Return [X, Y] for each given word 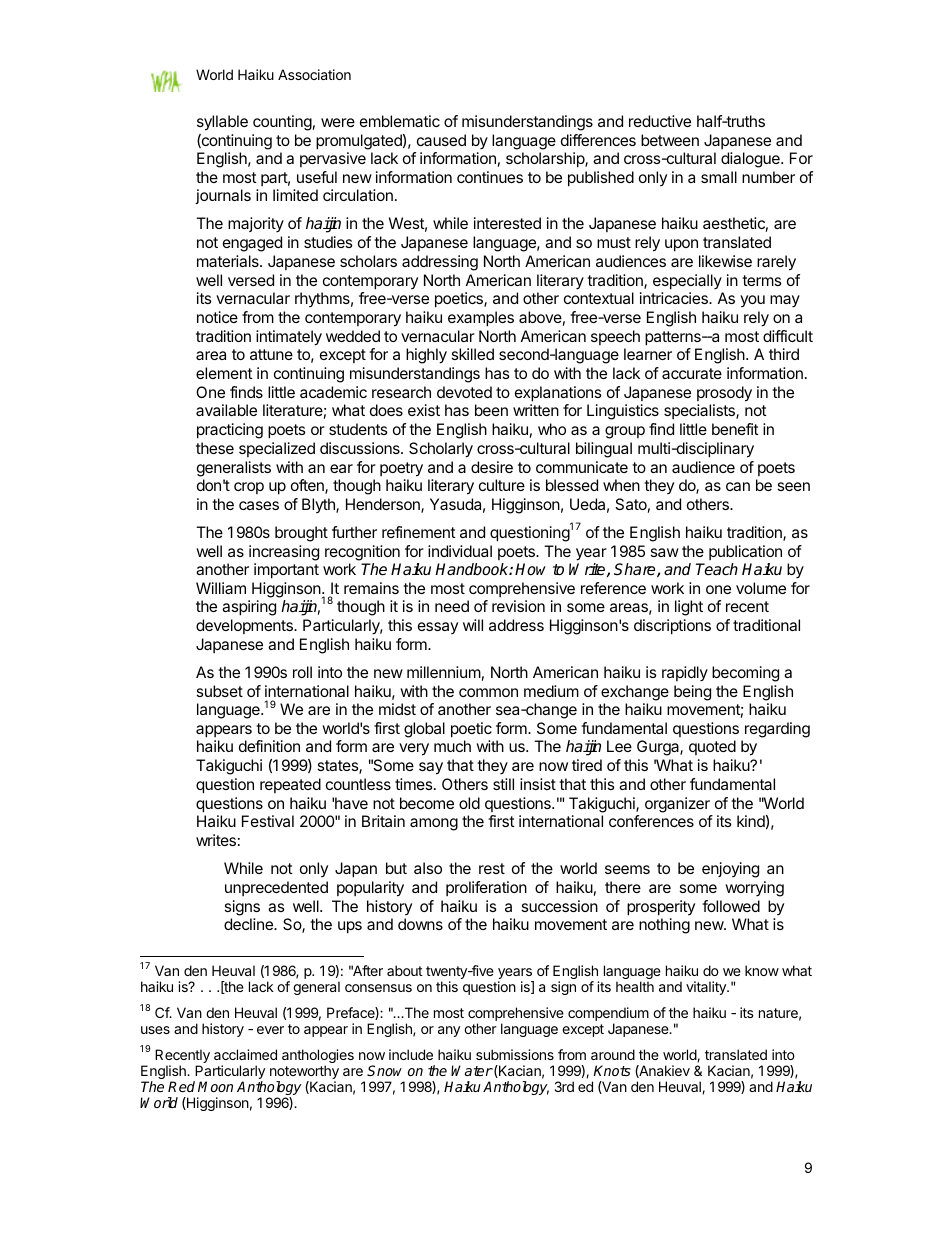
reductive [660, 121]
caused [441, 140]
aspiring [249, 608]
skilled [473, 354]
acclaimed [245, 1054]
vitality [707, 988]
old [469, 803]
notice [217, 317]
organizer [677, 805]
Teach [717, 569]
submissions [515, 1054]
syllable [222, 123]
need [452, 606]
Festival [268, 821]
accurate [692, 373]
